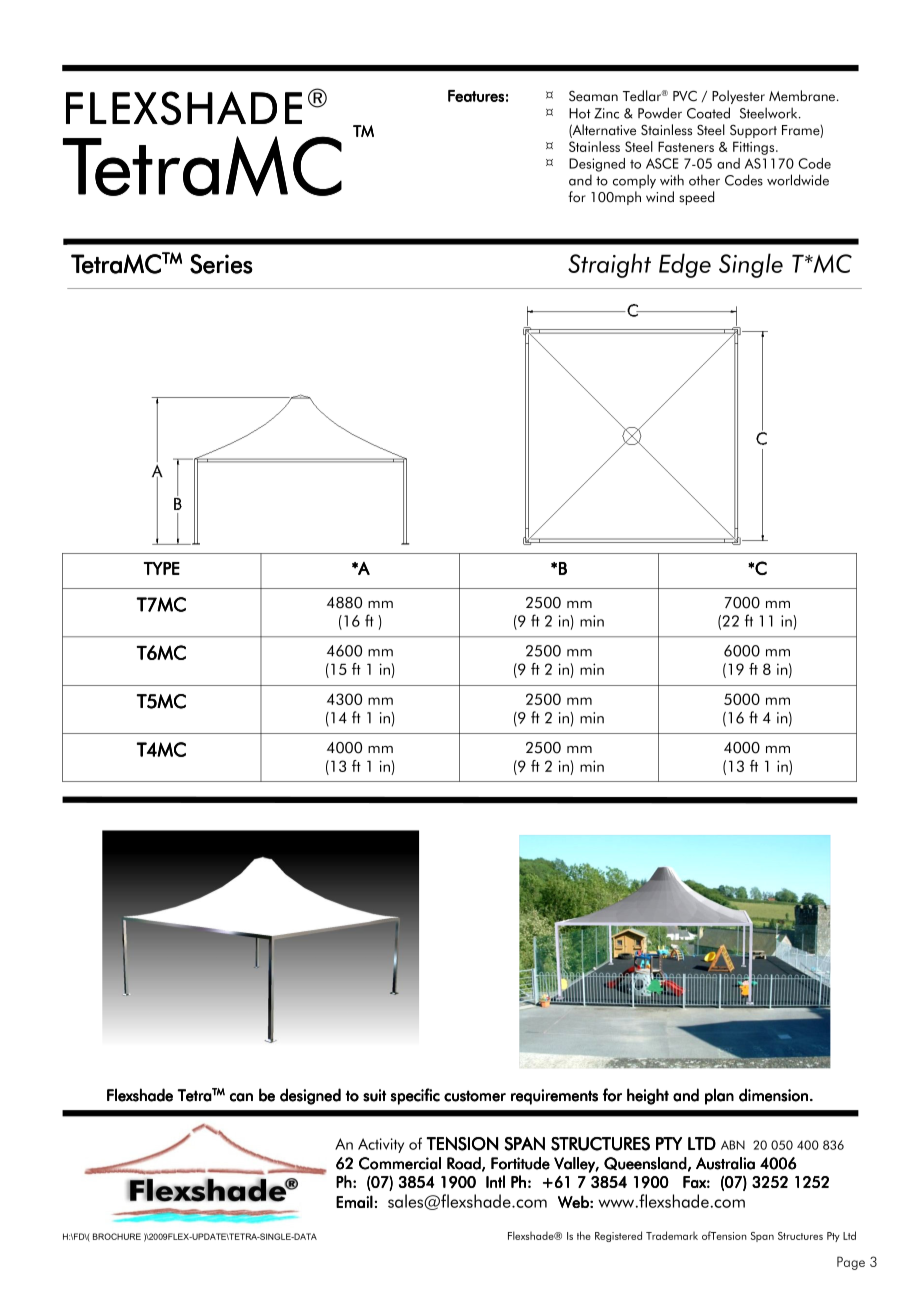 The width and height of the page is (924, 1308). What do you see at coordinates (580, 113) in the page?
I see `Hot` at bounding box center [580, 113].
